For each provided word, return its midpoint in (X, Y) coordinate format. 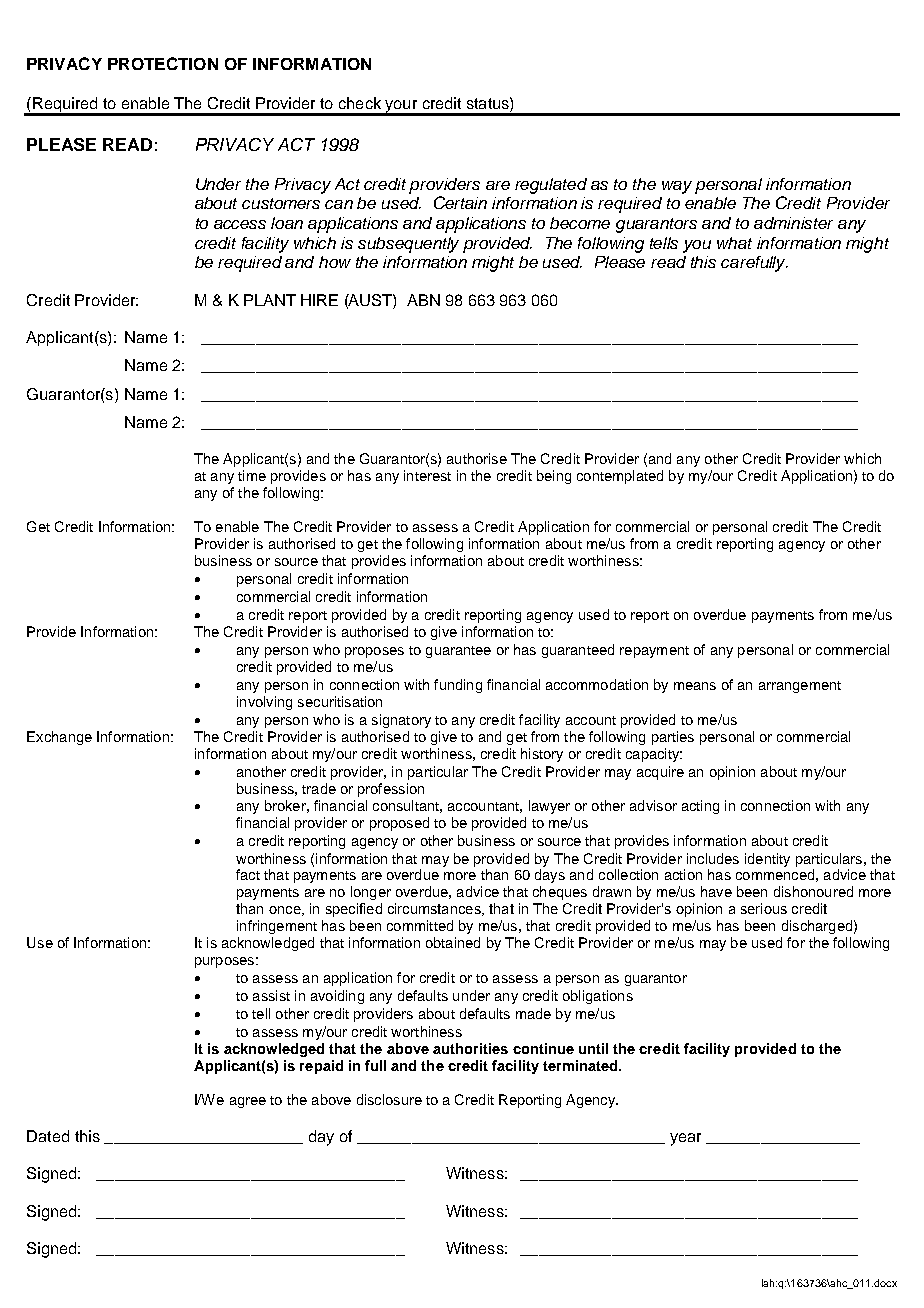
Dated (48, 1136)
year (685, 1139)
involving (264, 703)
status (489, 103)
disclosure (389, 1099)
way (677, 187)
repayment (654, 652)
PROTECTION (163, 63)
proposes (374, 652)
